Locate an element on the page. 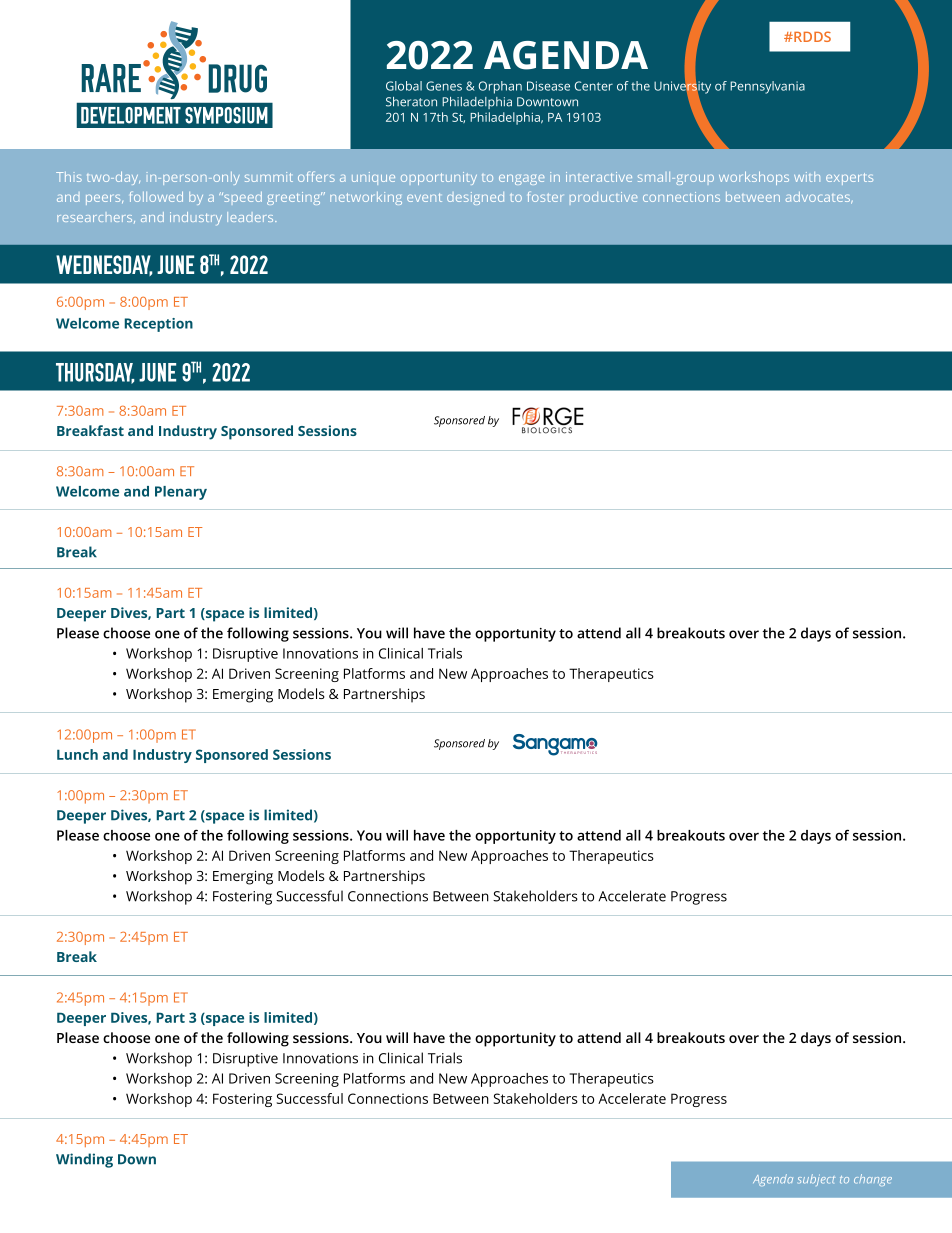  Winding is located at coordinates (84, 1160).
